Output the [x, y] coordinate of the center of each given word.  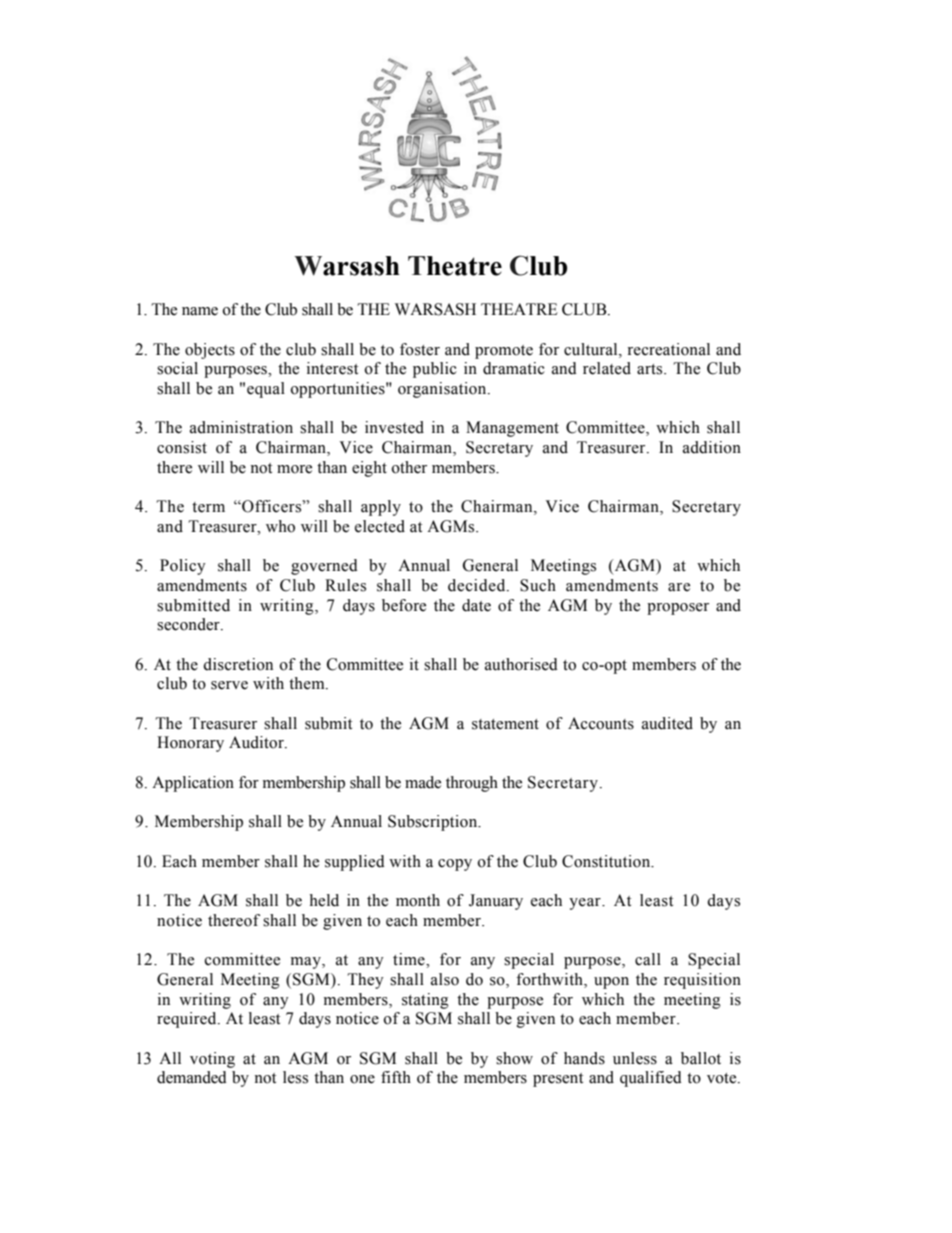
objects [210, 351]
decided [478, 585]
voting [212, 1060]
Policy [183, 567]
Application [193, 784]
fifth [396, 1077]
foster [420, 349]
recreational [668, 349]
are [679, 587]
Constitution [607, 861]
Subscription [434, 823]
